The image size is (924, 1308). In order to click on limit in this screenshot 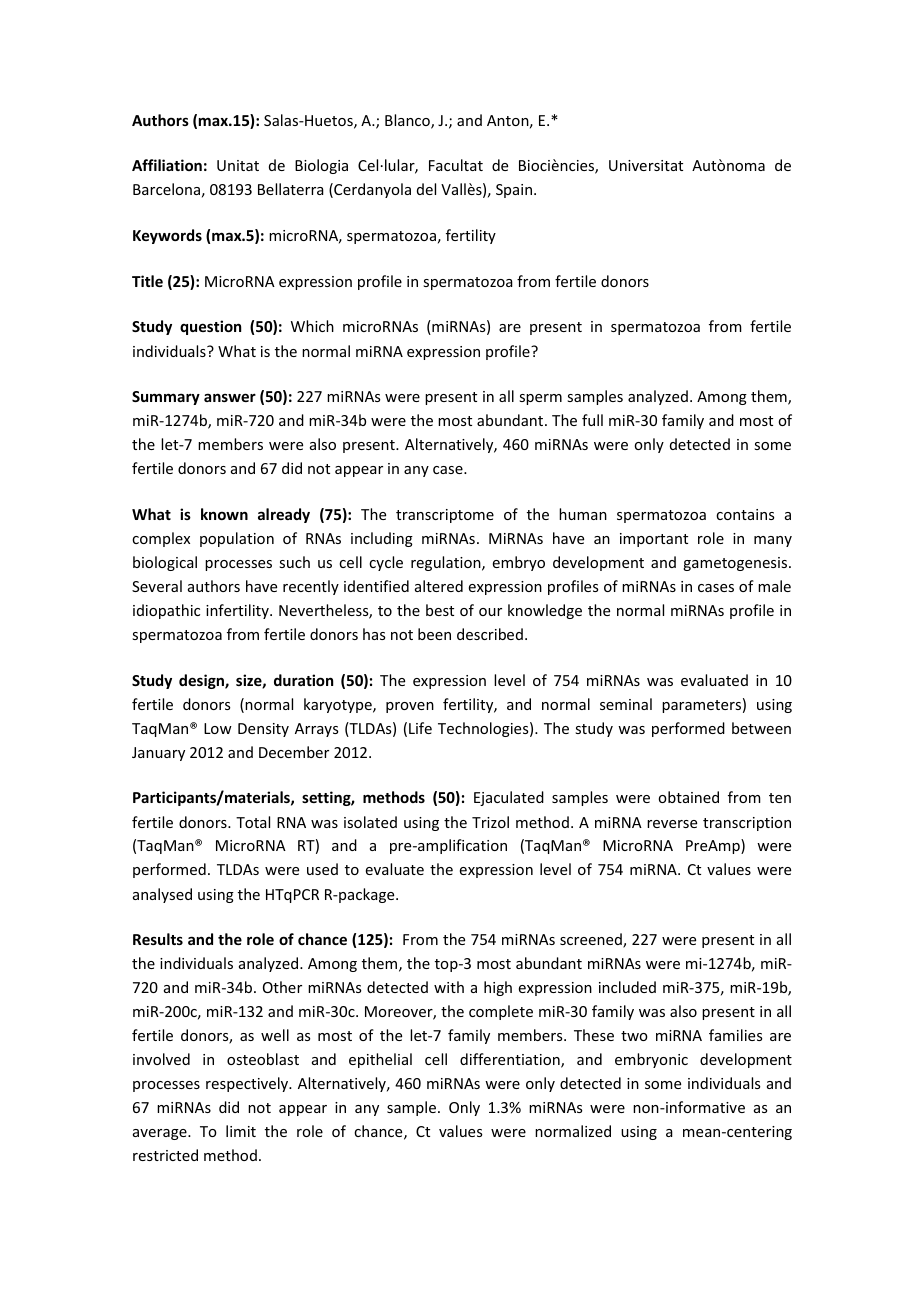, I will do `click(241, 1131)`.
